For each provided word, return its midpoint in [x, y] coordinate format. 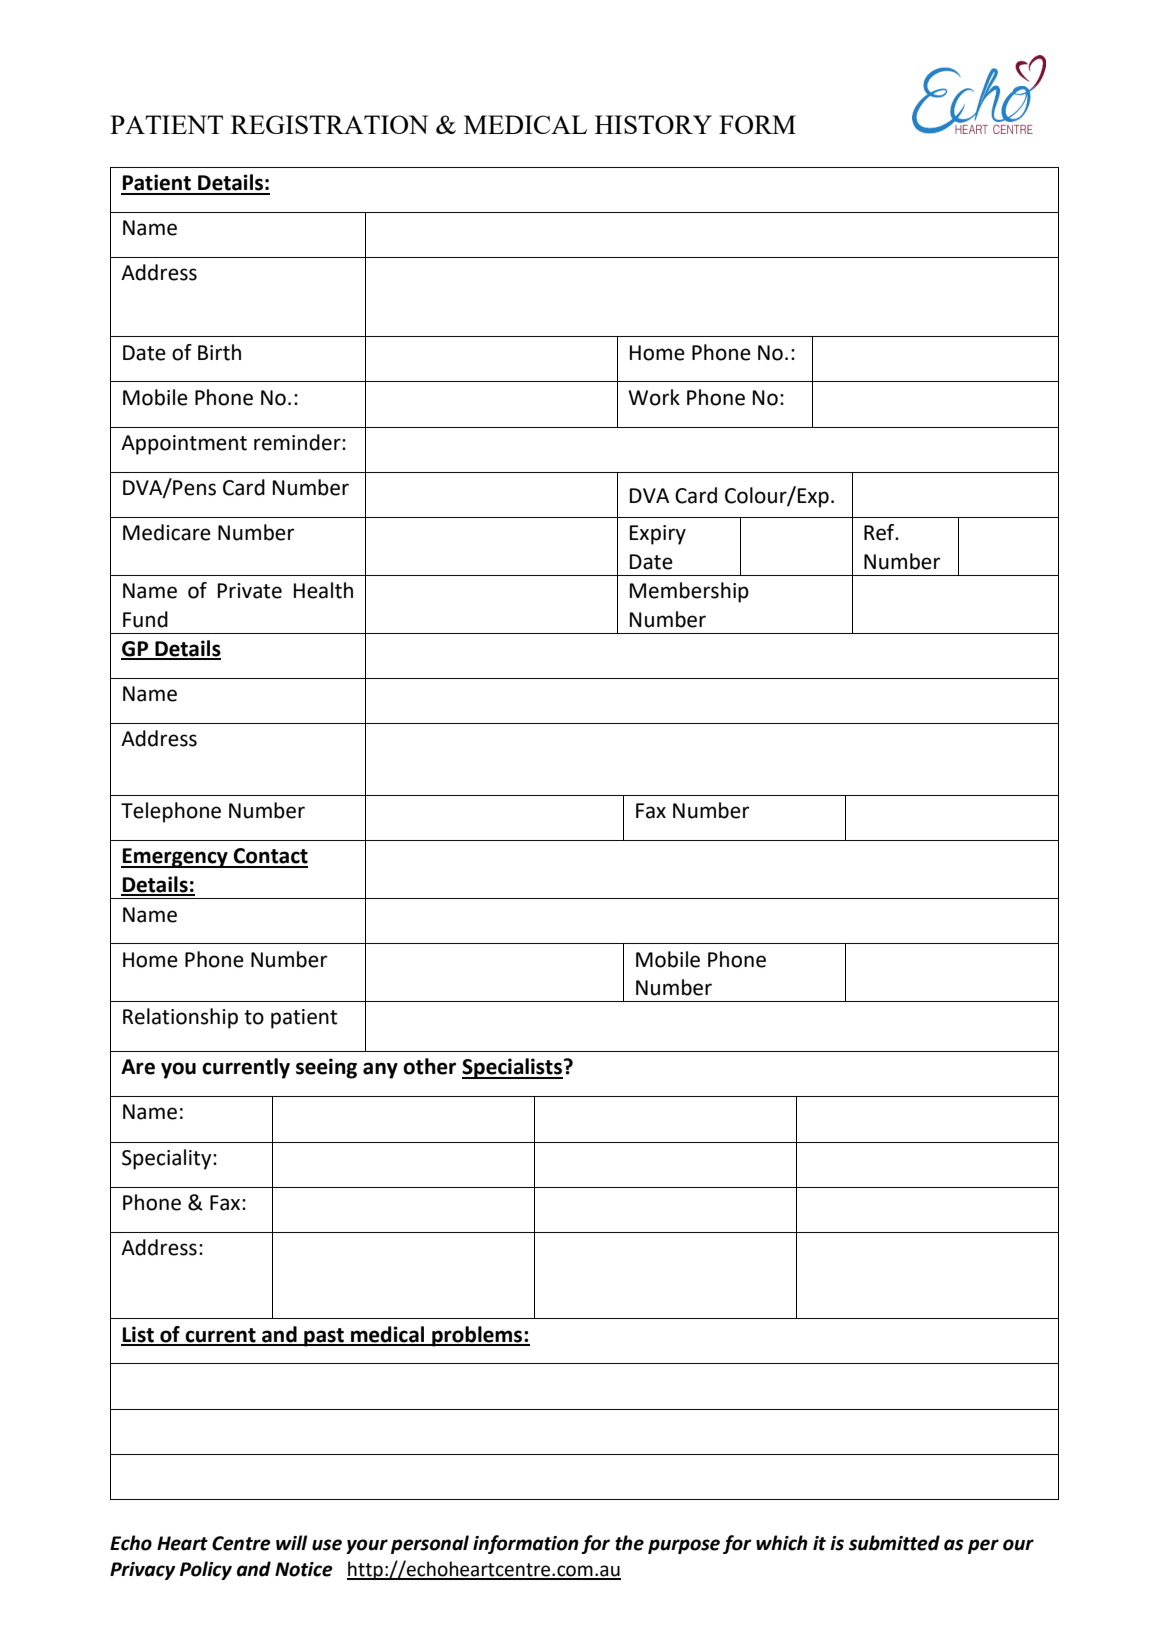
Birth [219, 352]
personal [430, 1544]
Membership [689, 592]
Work [654, 397]
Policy [206, 1570]
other [429, 1066]
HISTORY [653, 124]
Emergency [175, 858]
